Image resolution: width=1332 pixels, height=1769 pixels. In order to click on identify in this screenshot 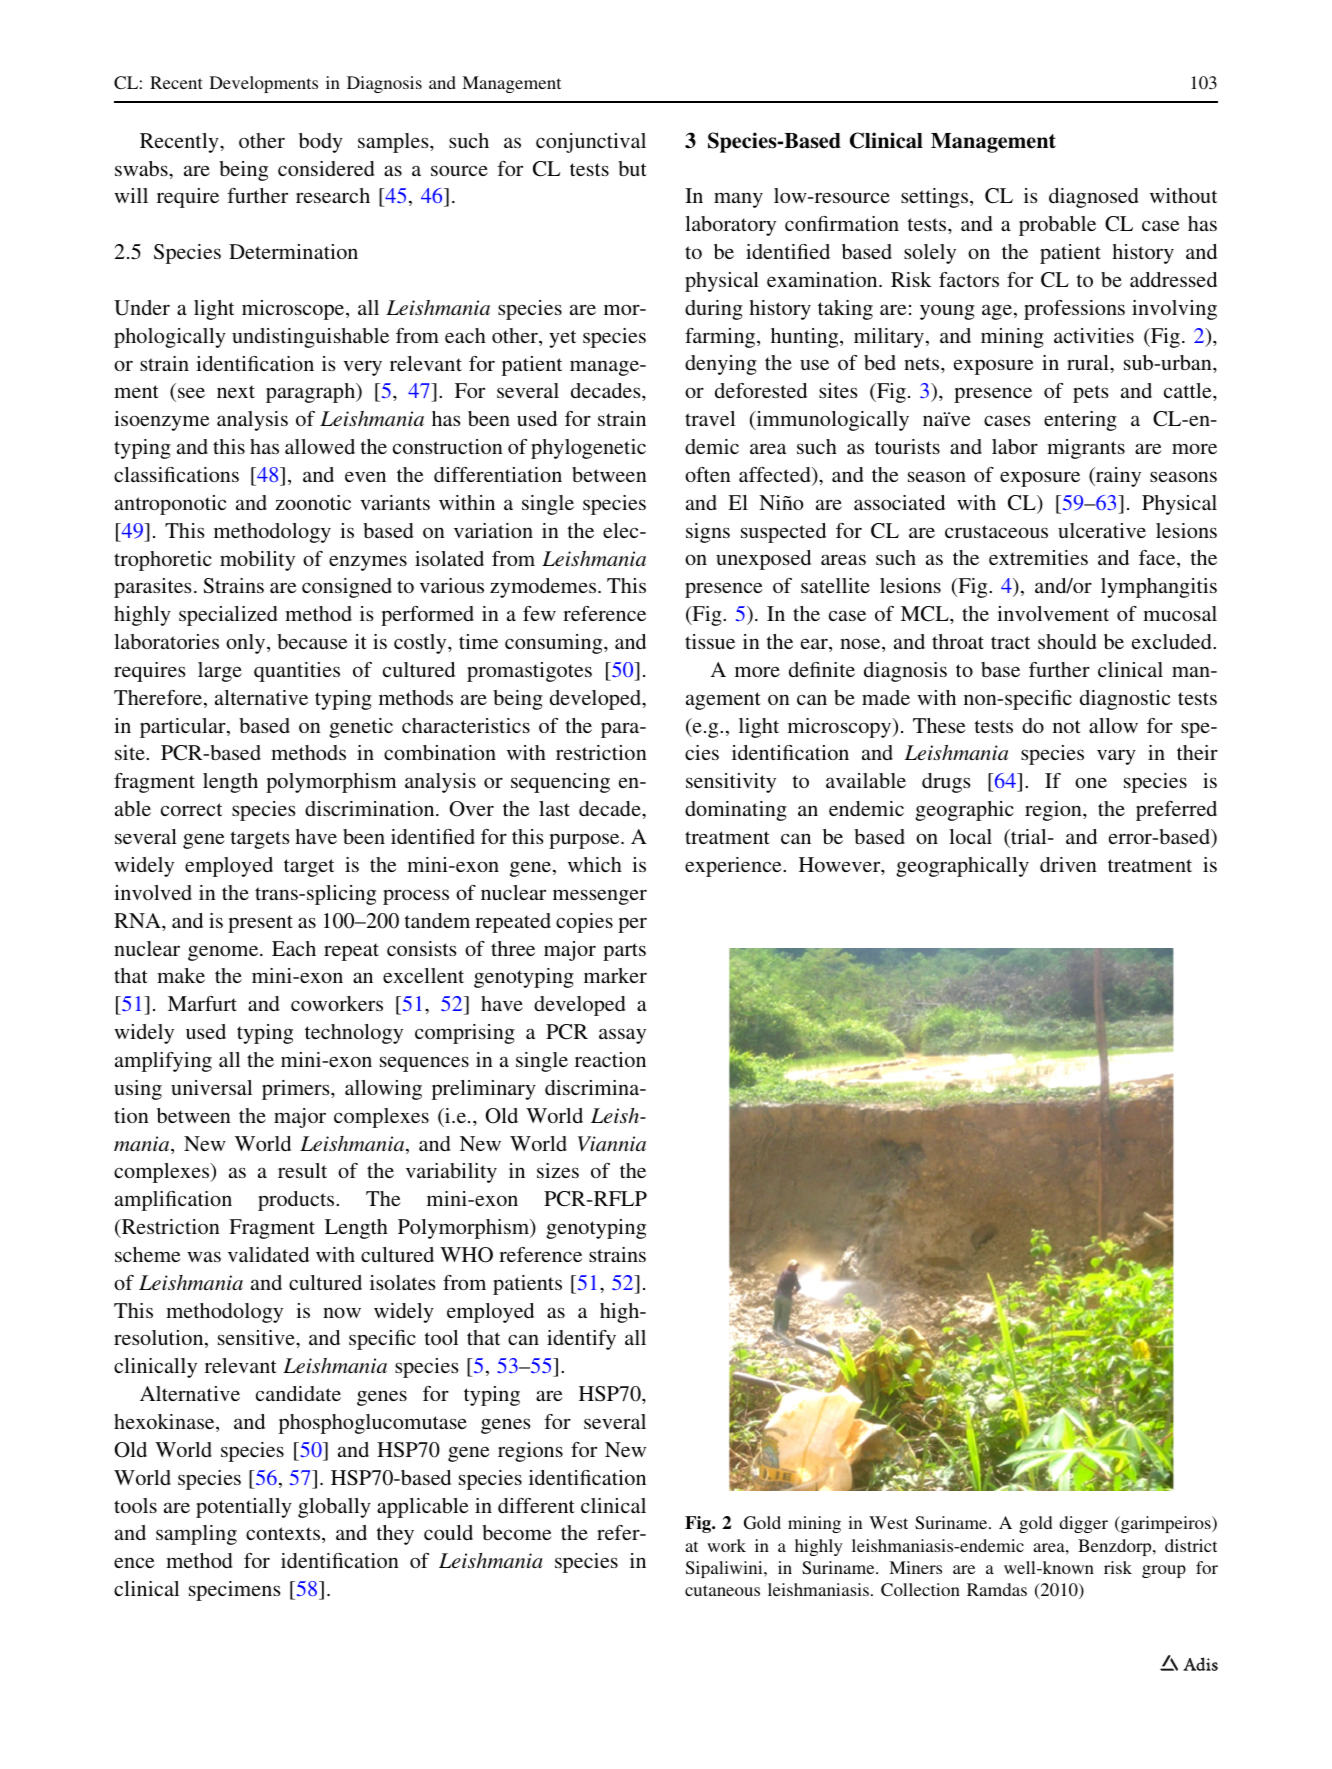, I will do `click(581, 1340)`.
